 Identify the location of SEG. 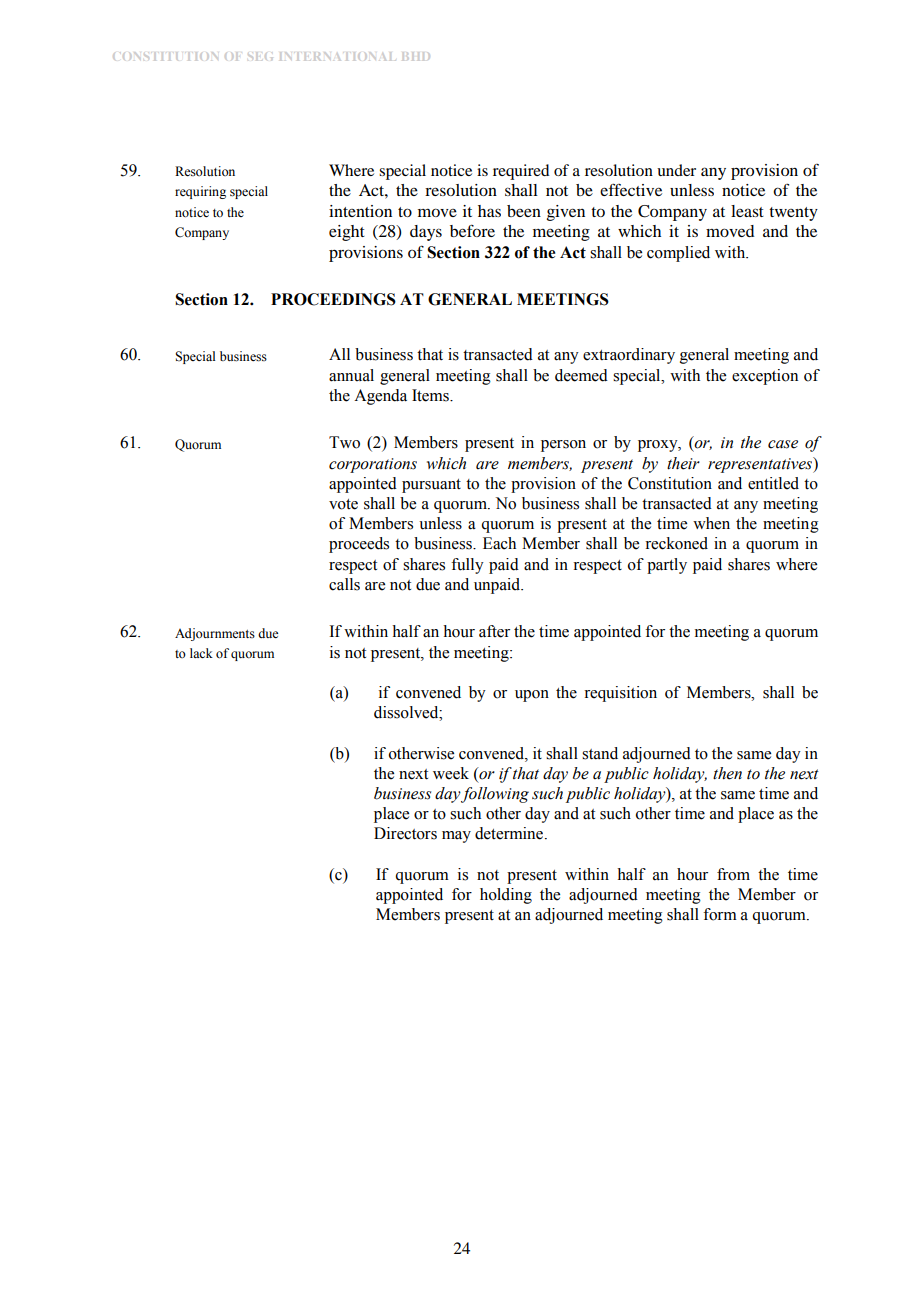
(260, 57).
